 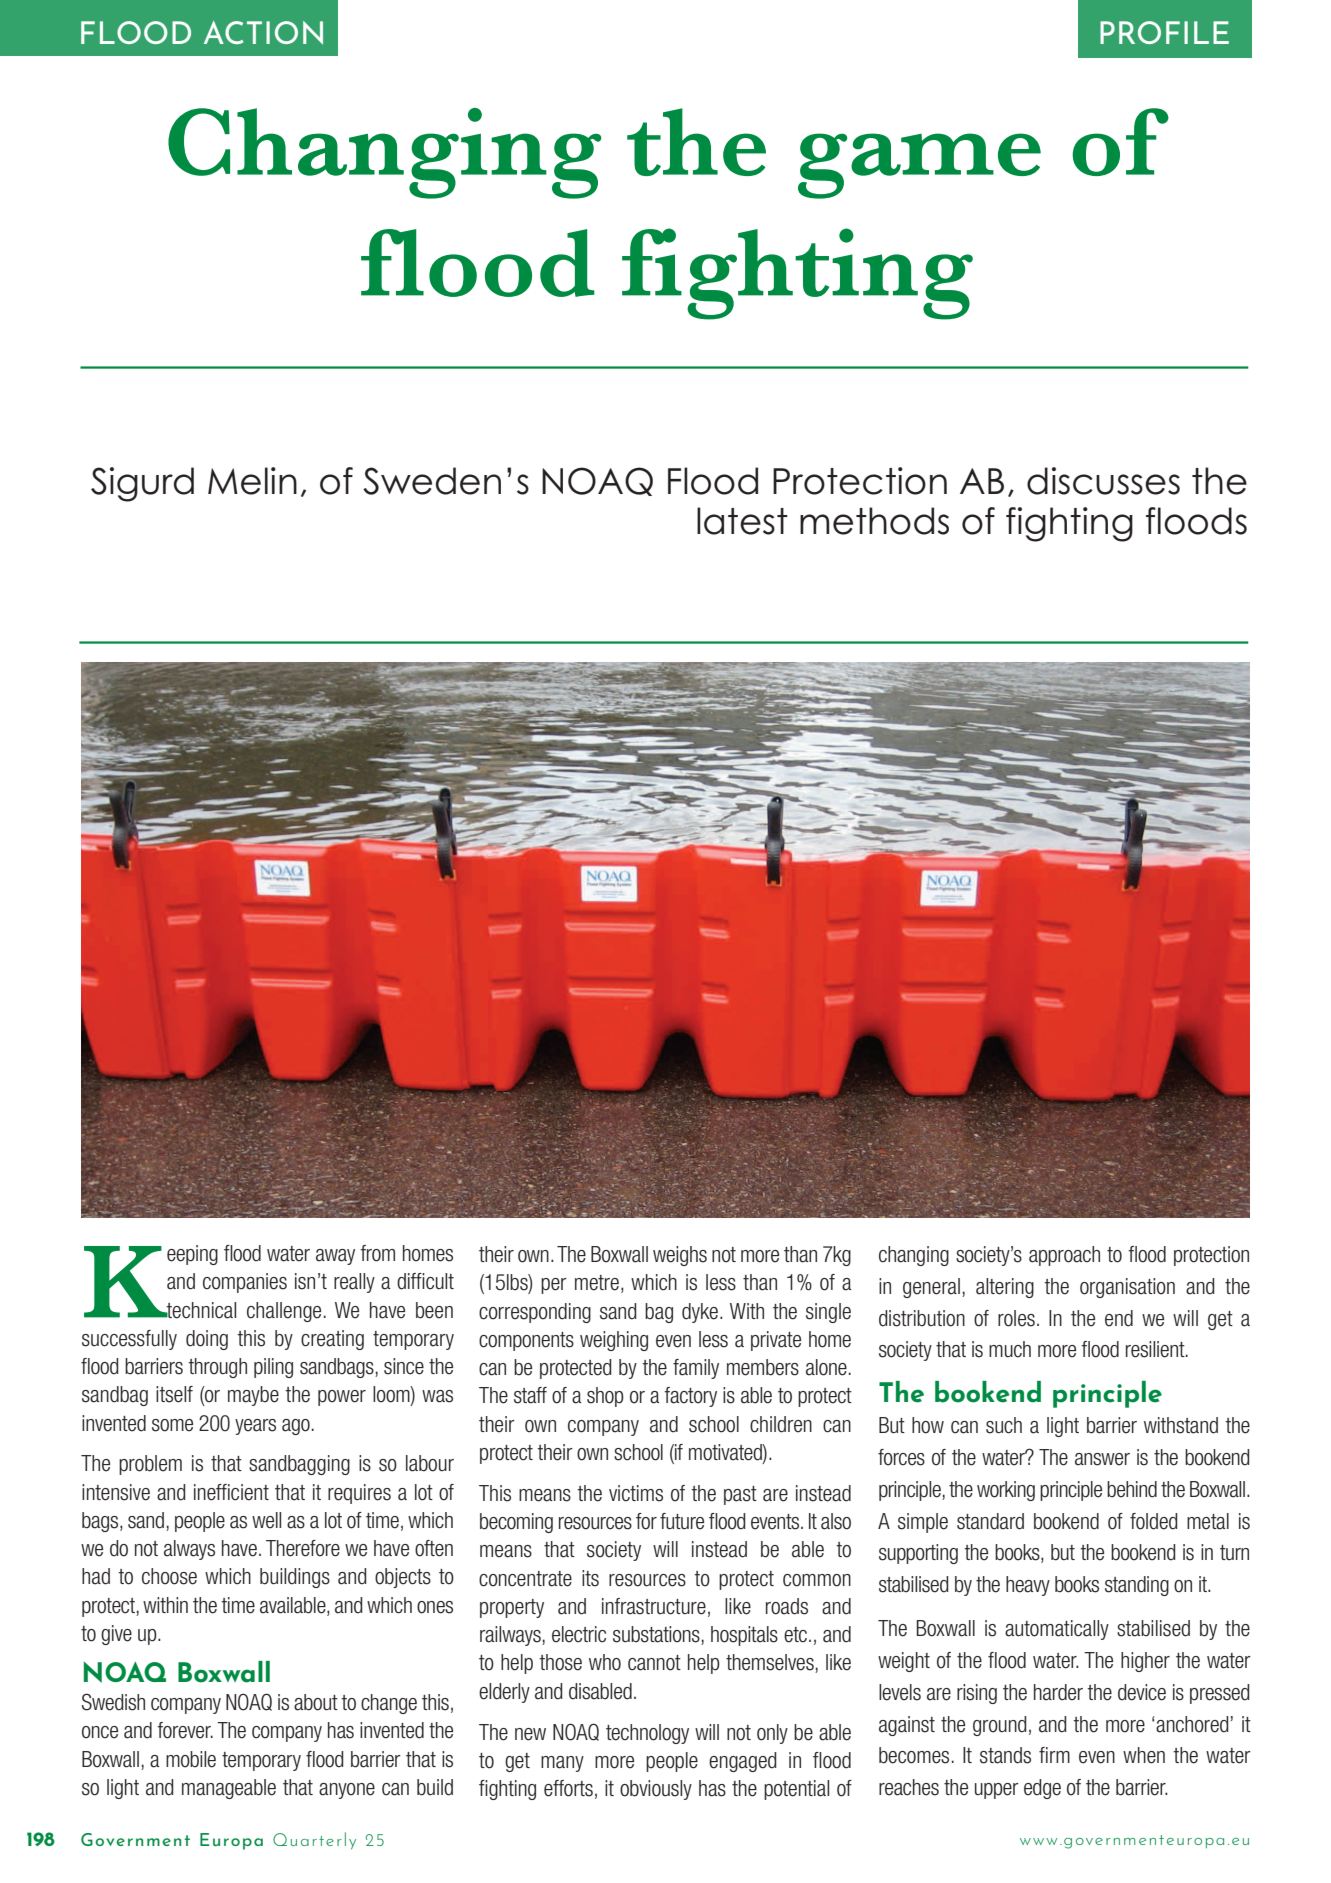 What do you see at coordinates (1103, 481) in the screenshot?
I see `discusses` at bounding box center [1103, 481].
